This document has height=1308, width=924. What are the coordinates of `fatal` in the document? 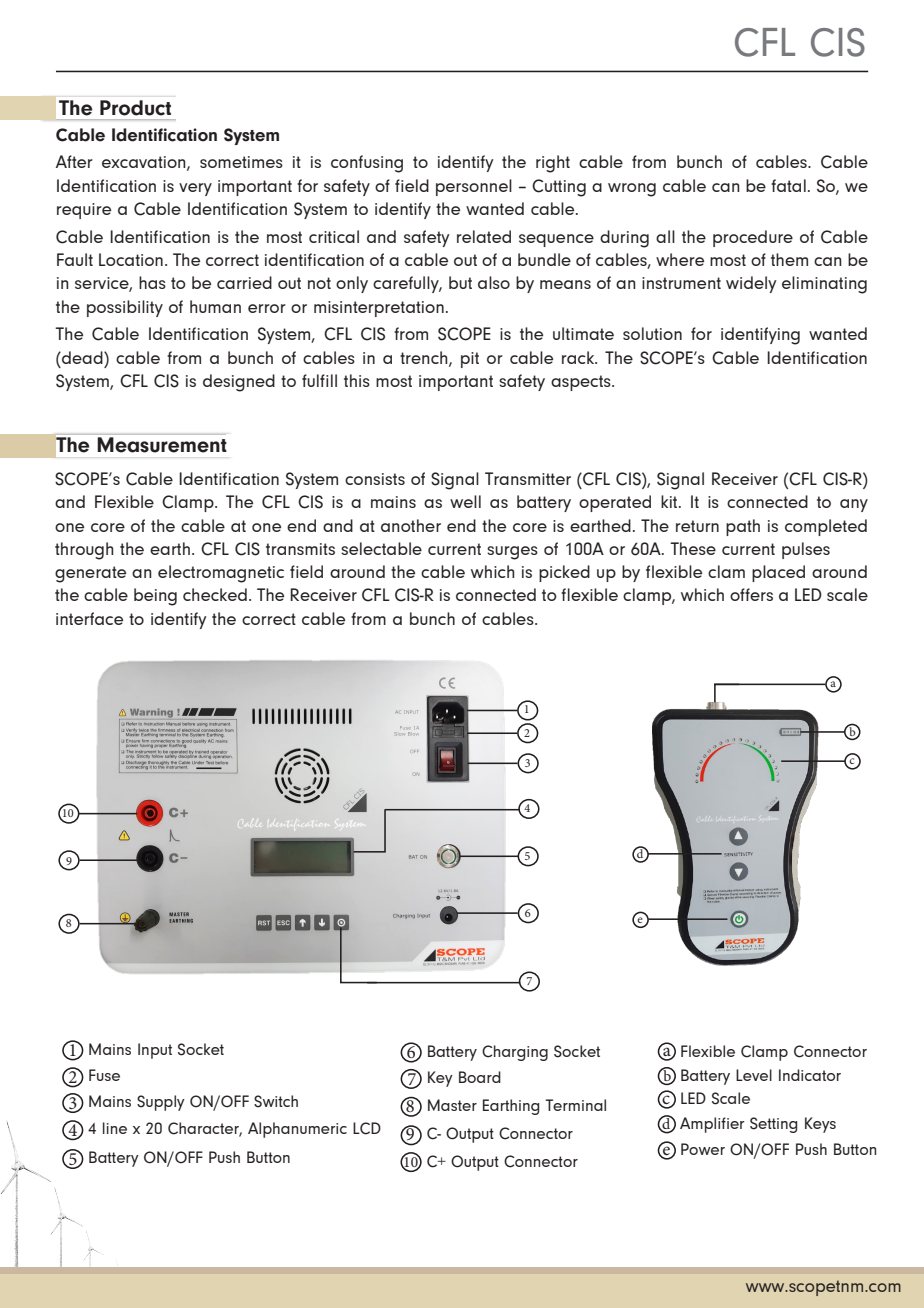 It's located at (788, 185).
